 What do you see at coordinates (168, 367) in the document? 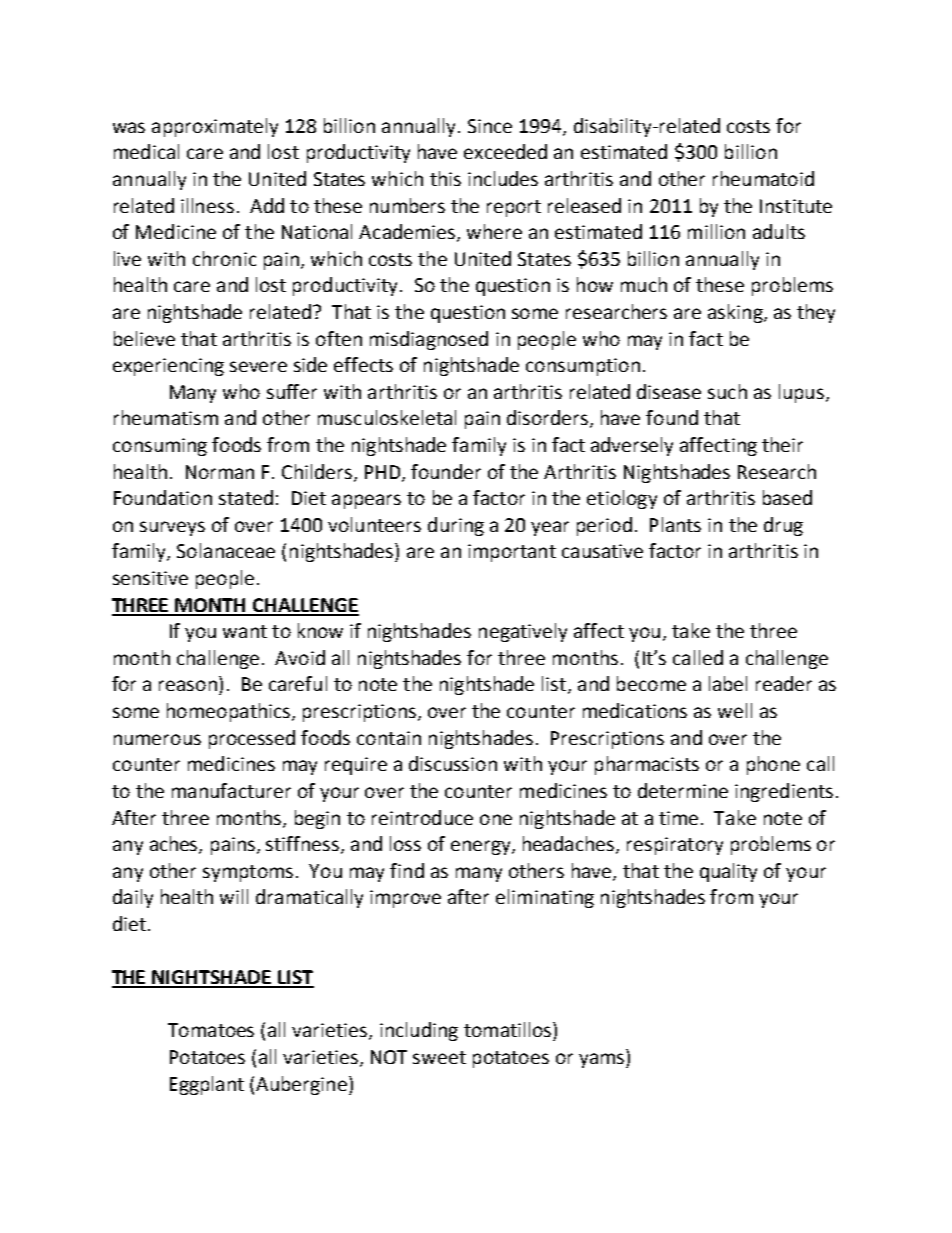
I see `experiencing` at bounding box center [168, 367].
